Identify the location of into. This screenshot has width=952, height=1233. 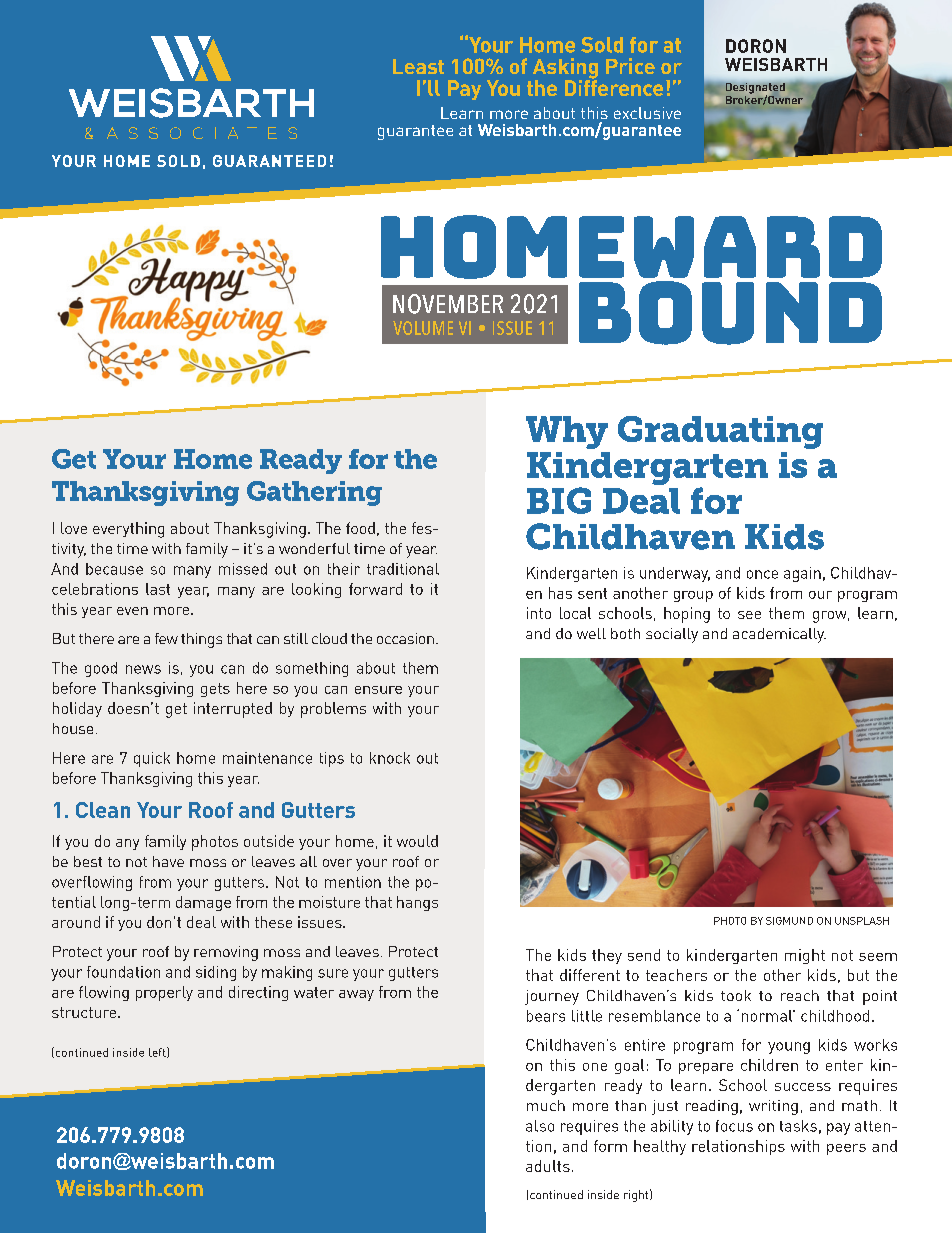
(539, 613).
